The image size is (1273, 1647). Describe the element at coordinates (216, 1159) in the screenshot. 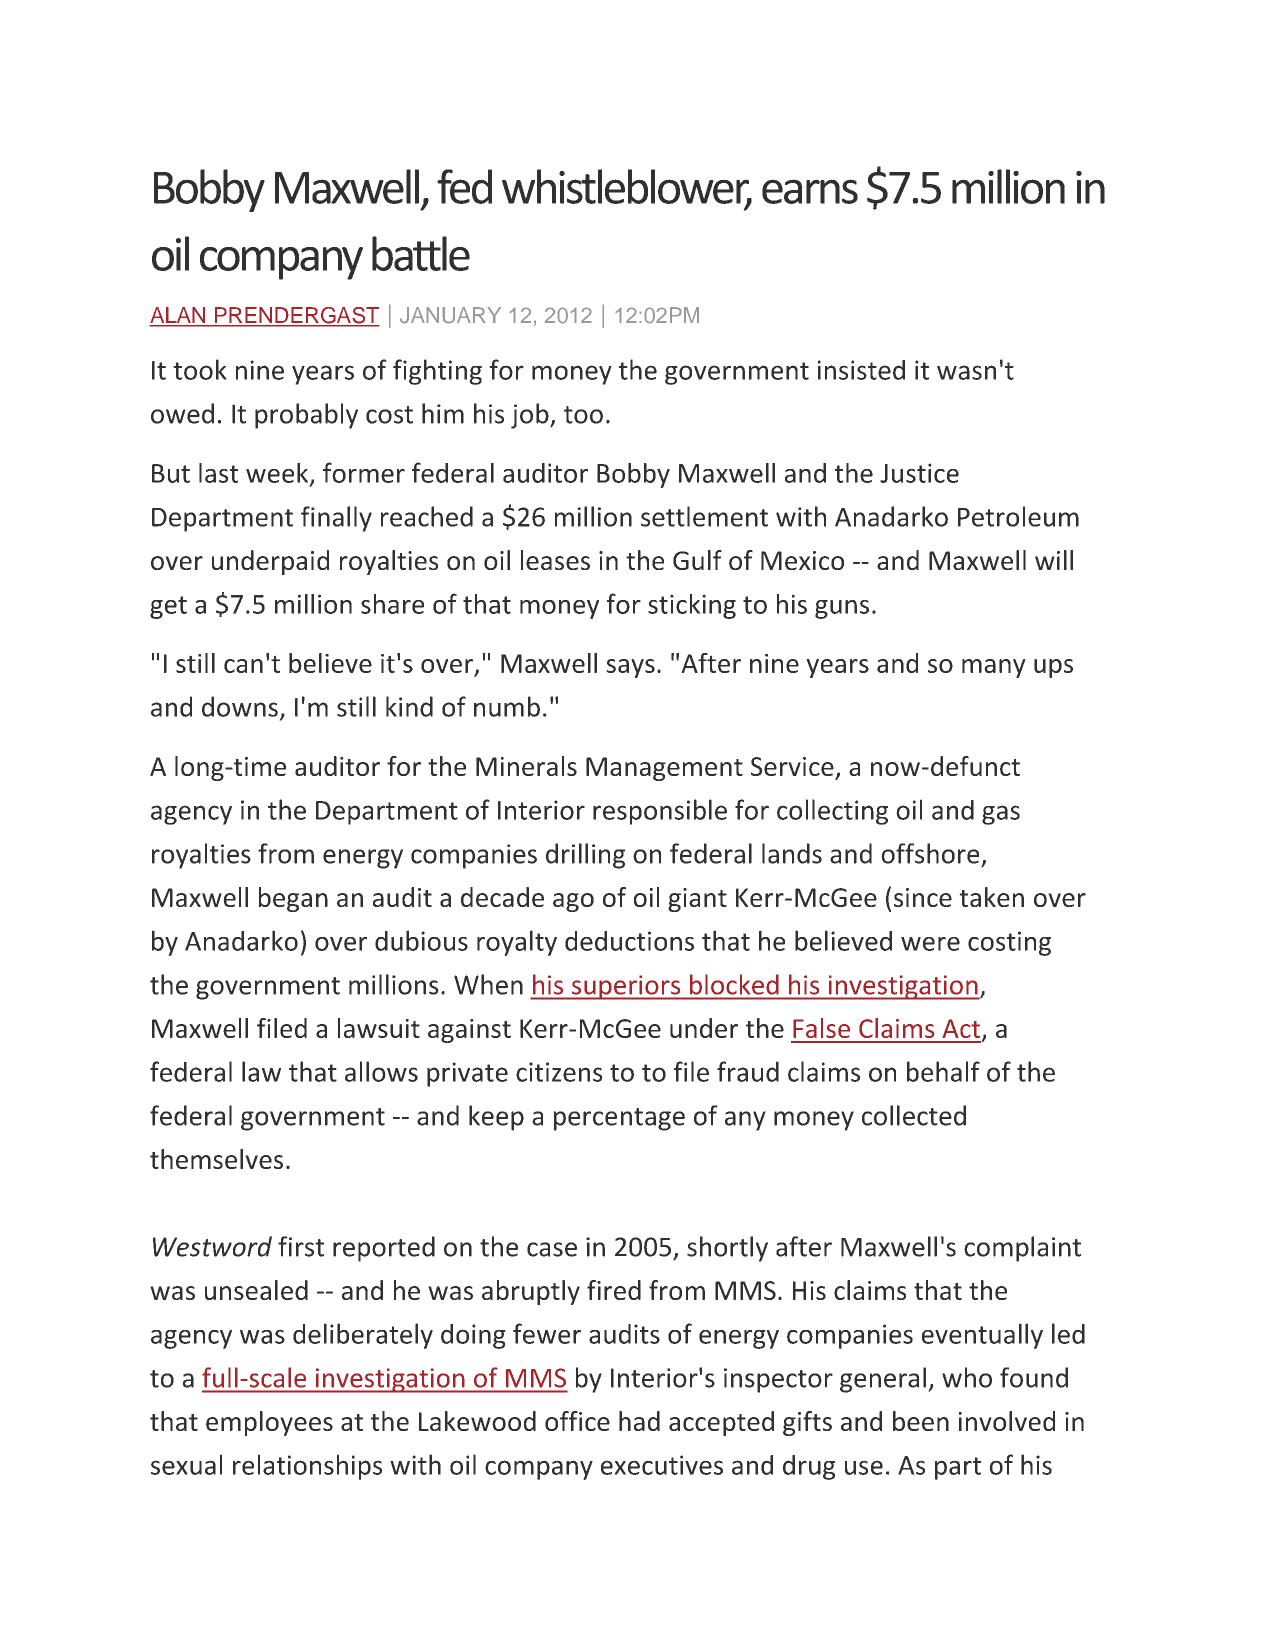

I see `themselves` at that location.
